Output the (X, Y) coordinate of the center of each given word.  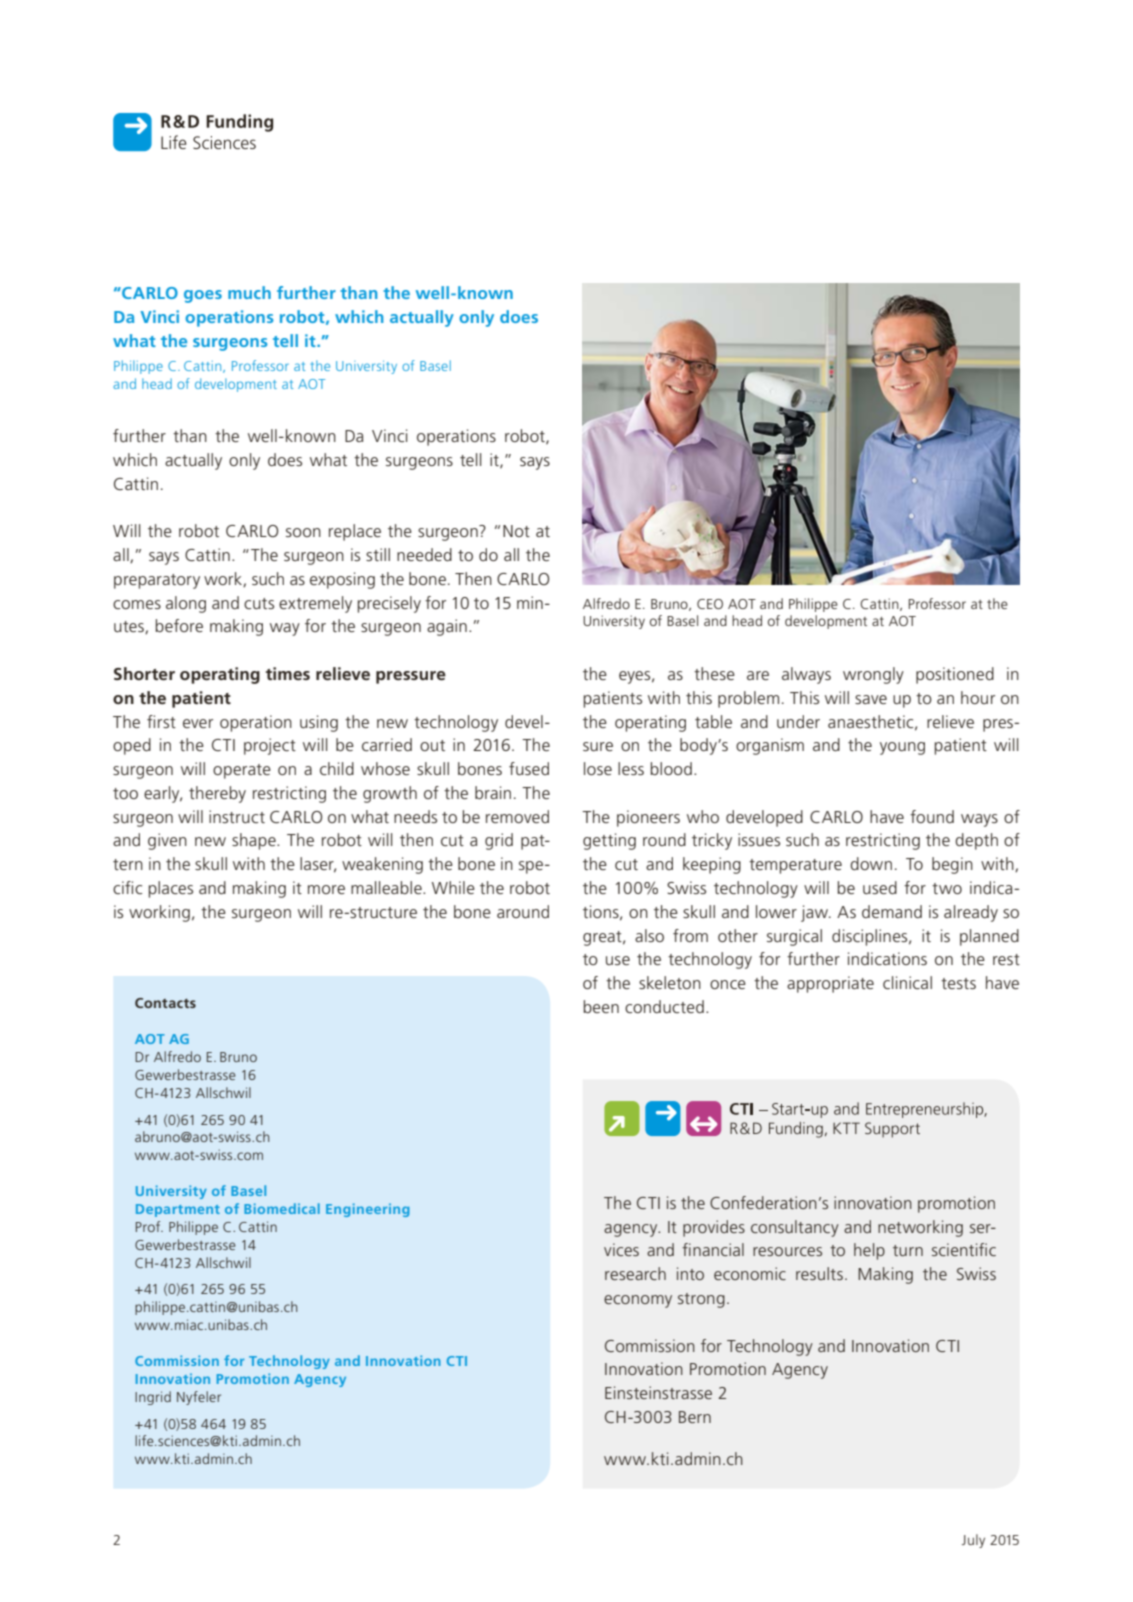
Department (178, 1210)
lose (598, 768)
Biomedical (282, 1208)
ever (198, 723)
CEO (710, 604)
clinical (907, 982)
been (601, 1006)
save (871, 699)
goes (203, 296)
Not (516, 531)
